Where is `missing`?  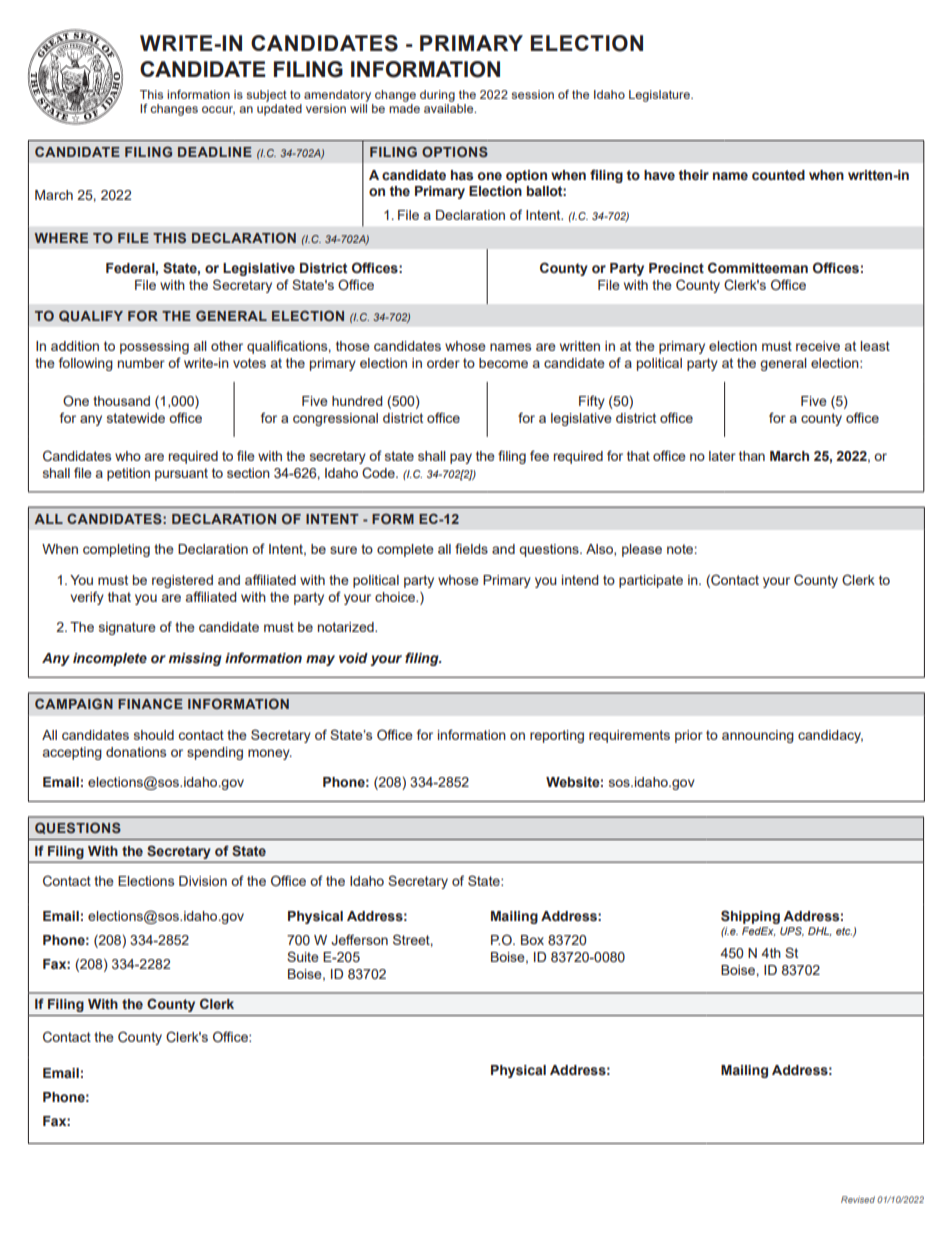
missing is located at coordinates (195, 659).
